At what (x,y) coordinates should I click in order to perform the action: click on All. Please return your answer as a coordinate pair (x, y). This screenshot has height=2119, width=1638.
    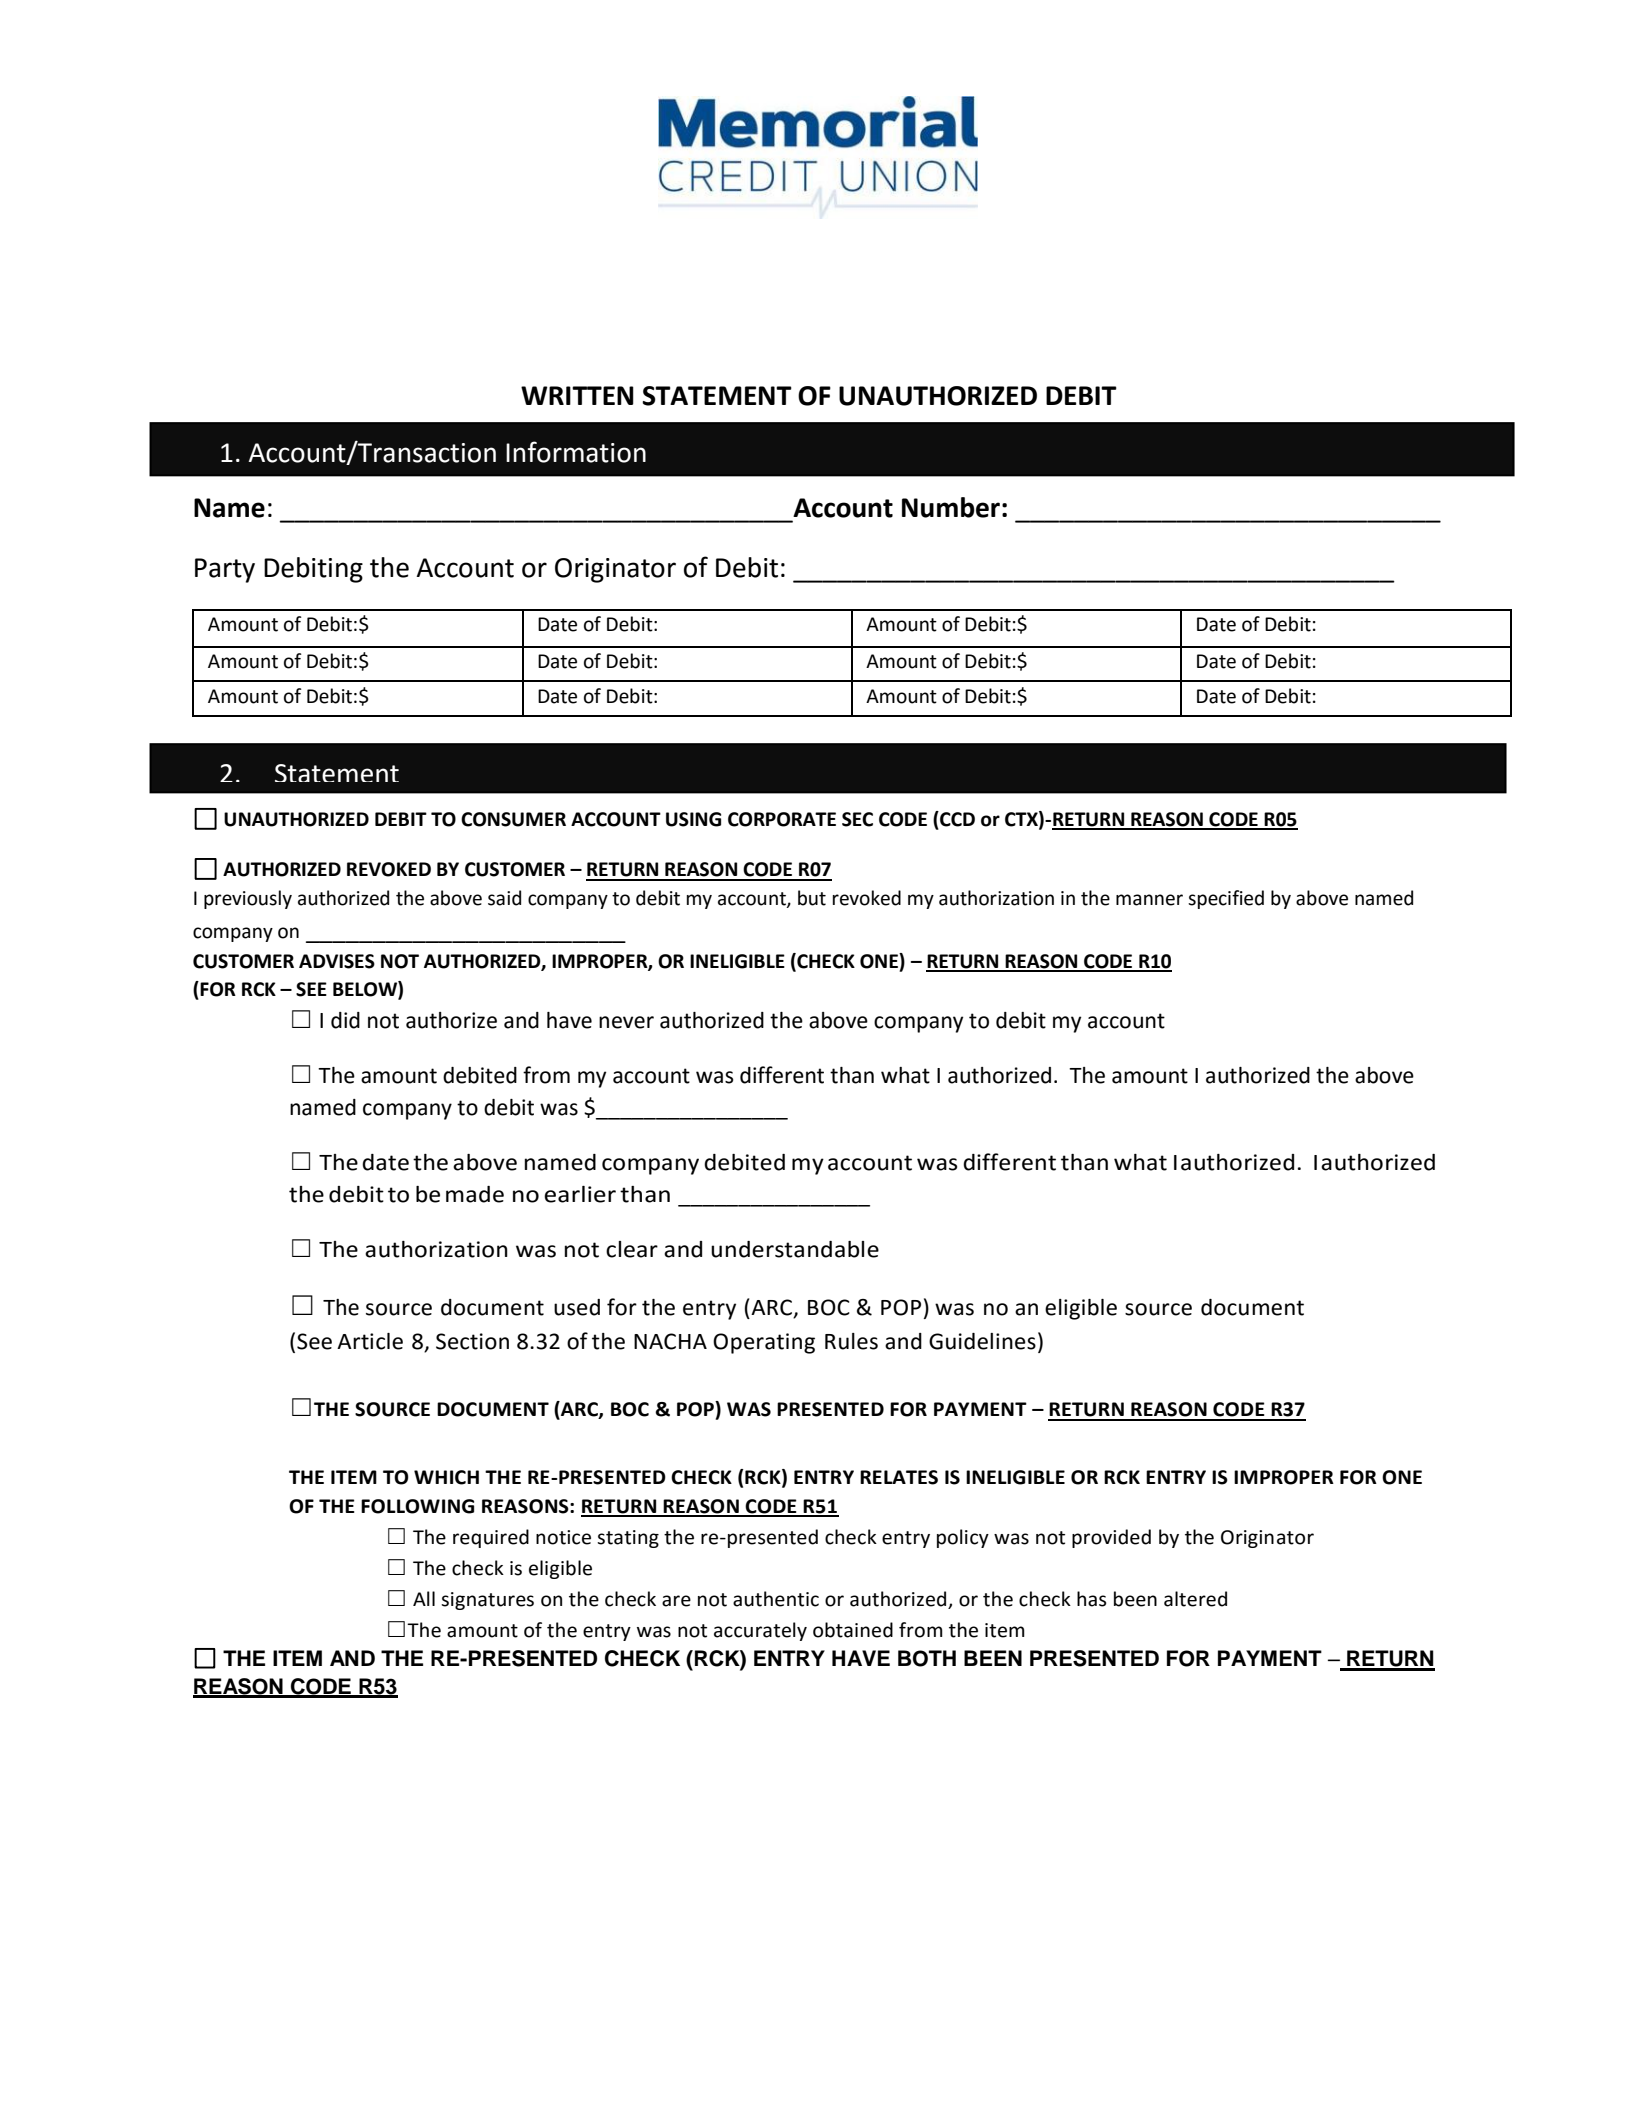
    Looking at the image, I should click on (424, 1598).
